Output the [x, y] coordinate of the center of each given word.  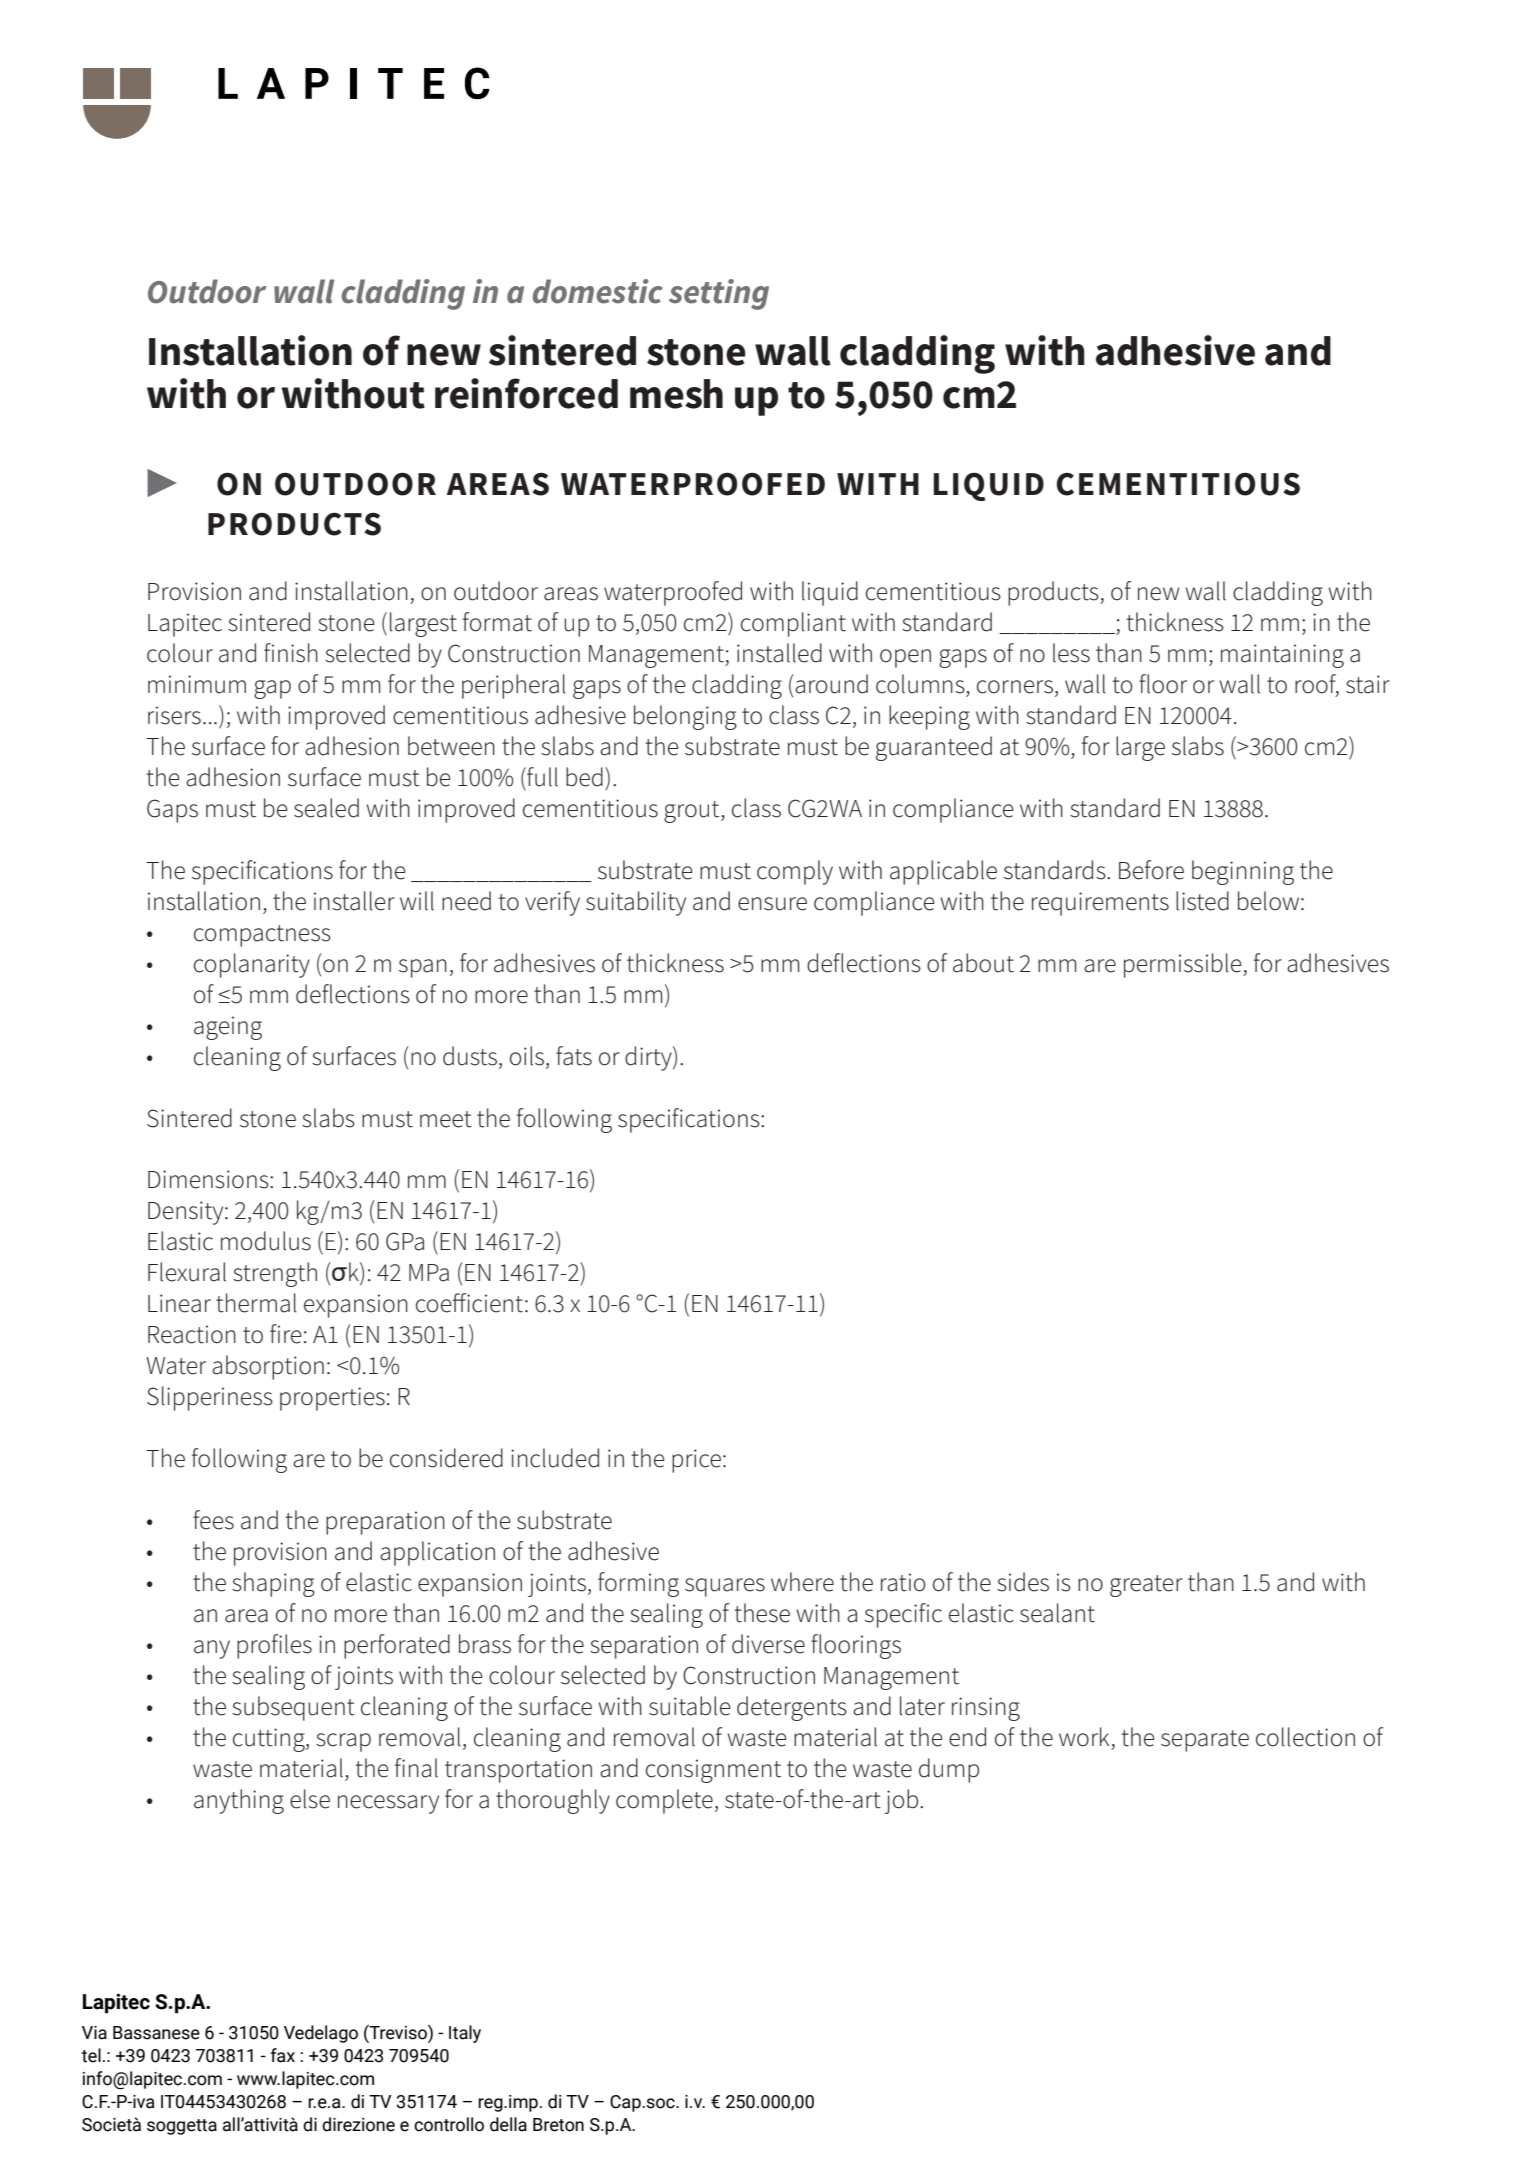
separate [1205, 1741]
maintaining [1282, 656]
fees [213, 1520]
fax [283, 2055]
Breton [558, 2125]
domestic [598, 291]
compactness [262, 936]
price [696, 1461]
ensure [772, 904]
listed [1202, 901]
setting [719, 294]
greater [1146, 1586]
